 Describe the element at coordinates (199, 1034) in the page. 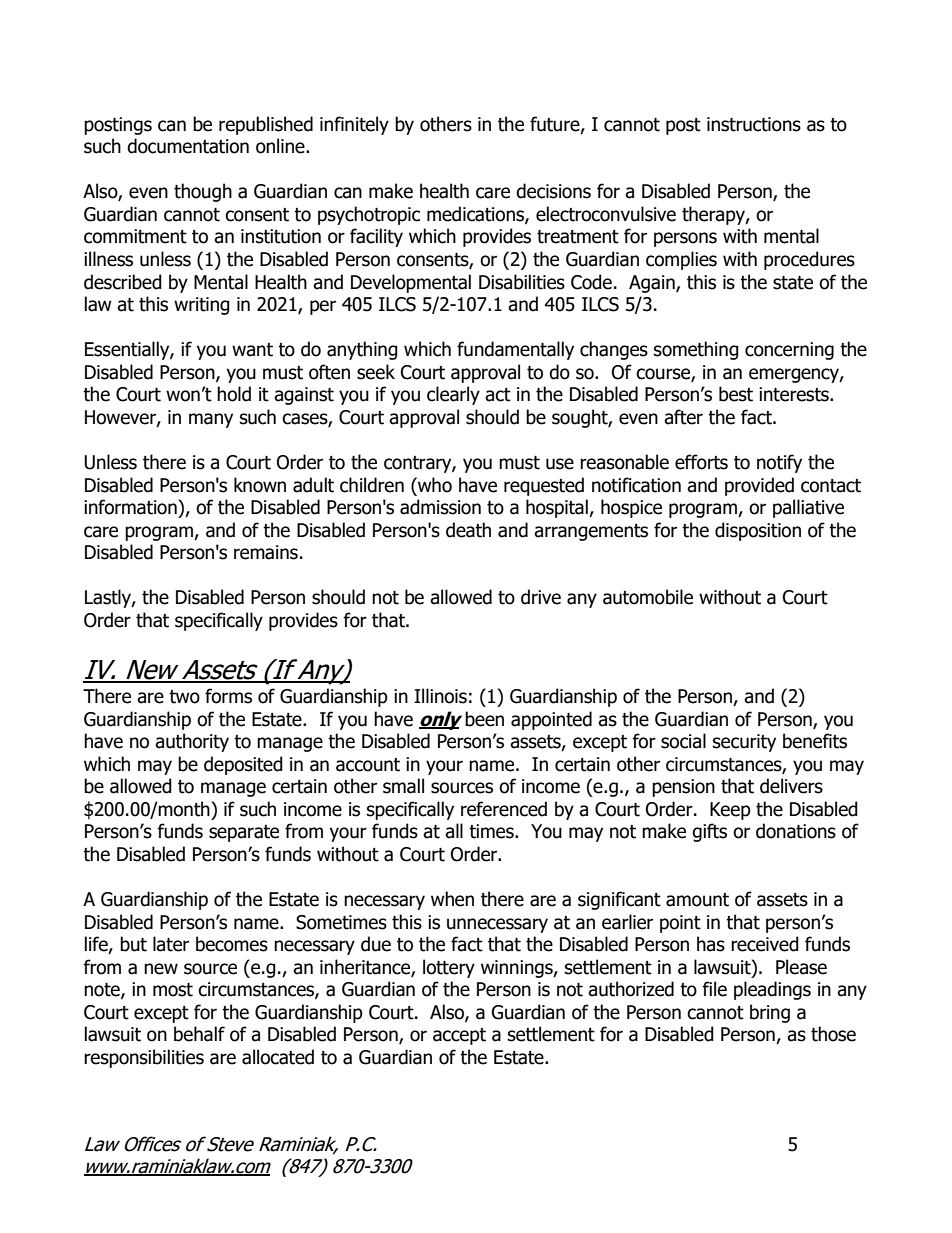

I see `behalf` at that location.
